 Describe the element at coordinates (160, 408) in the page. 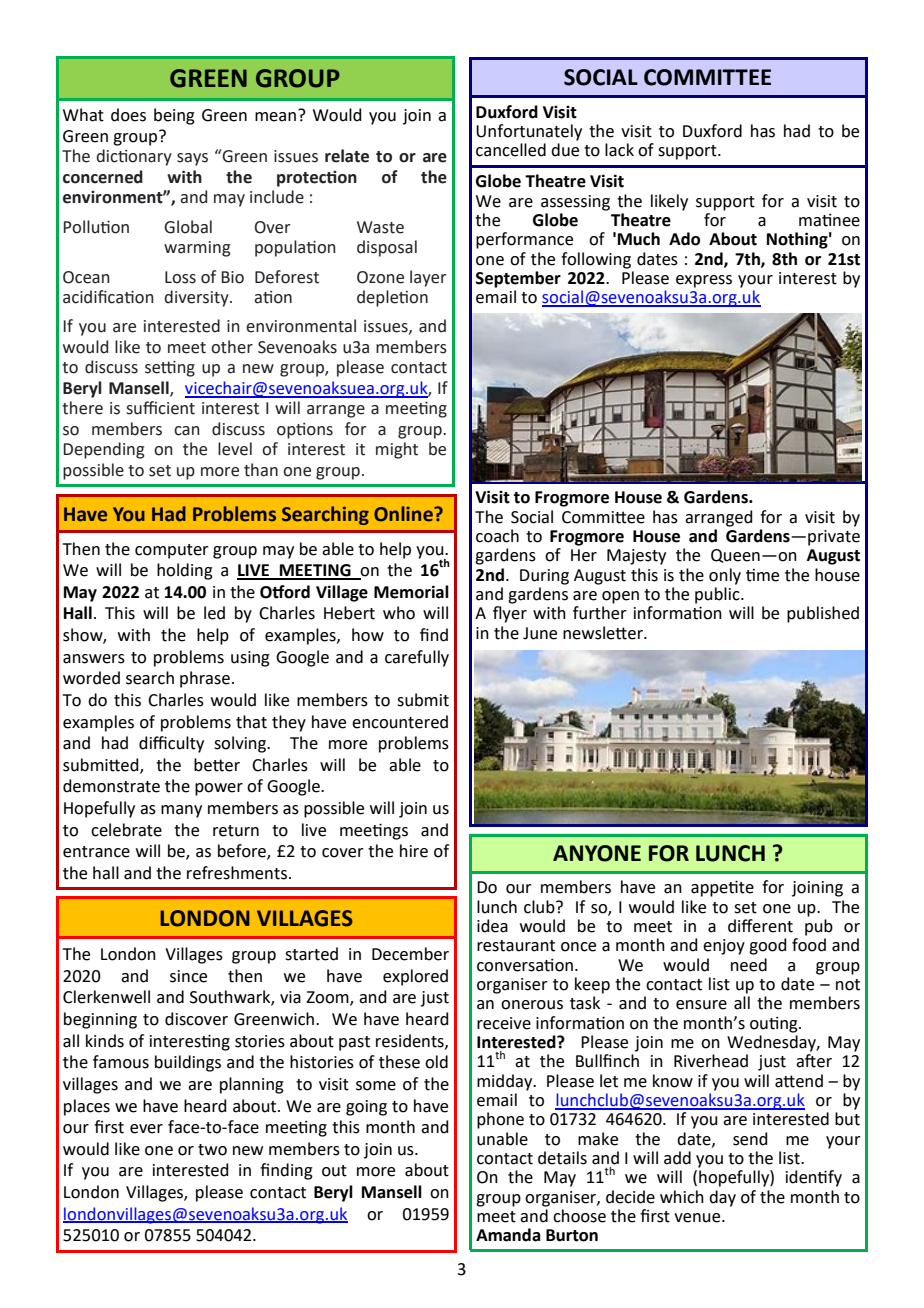

I see `sufficient` at that location.
